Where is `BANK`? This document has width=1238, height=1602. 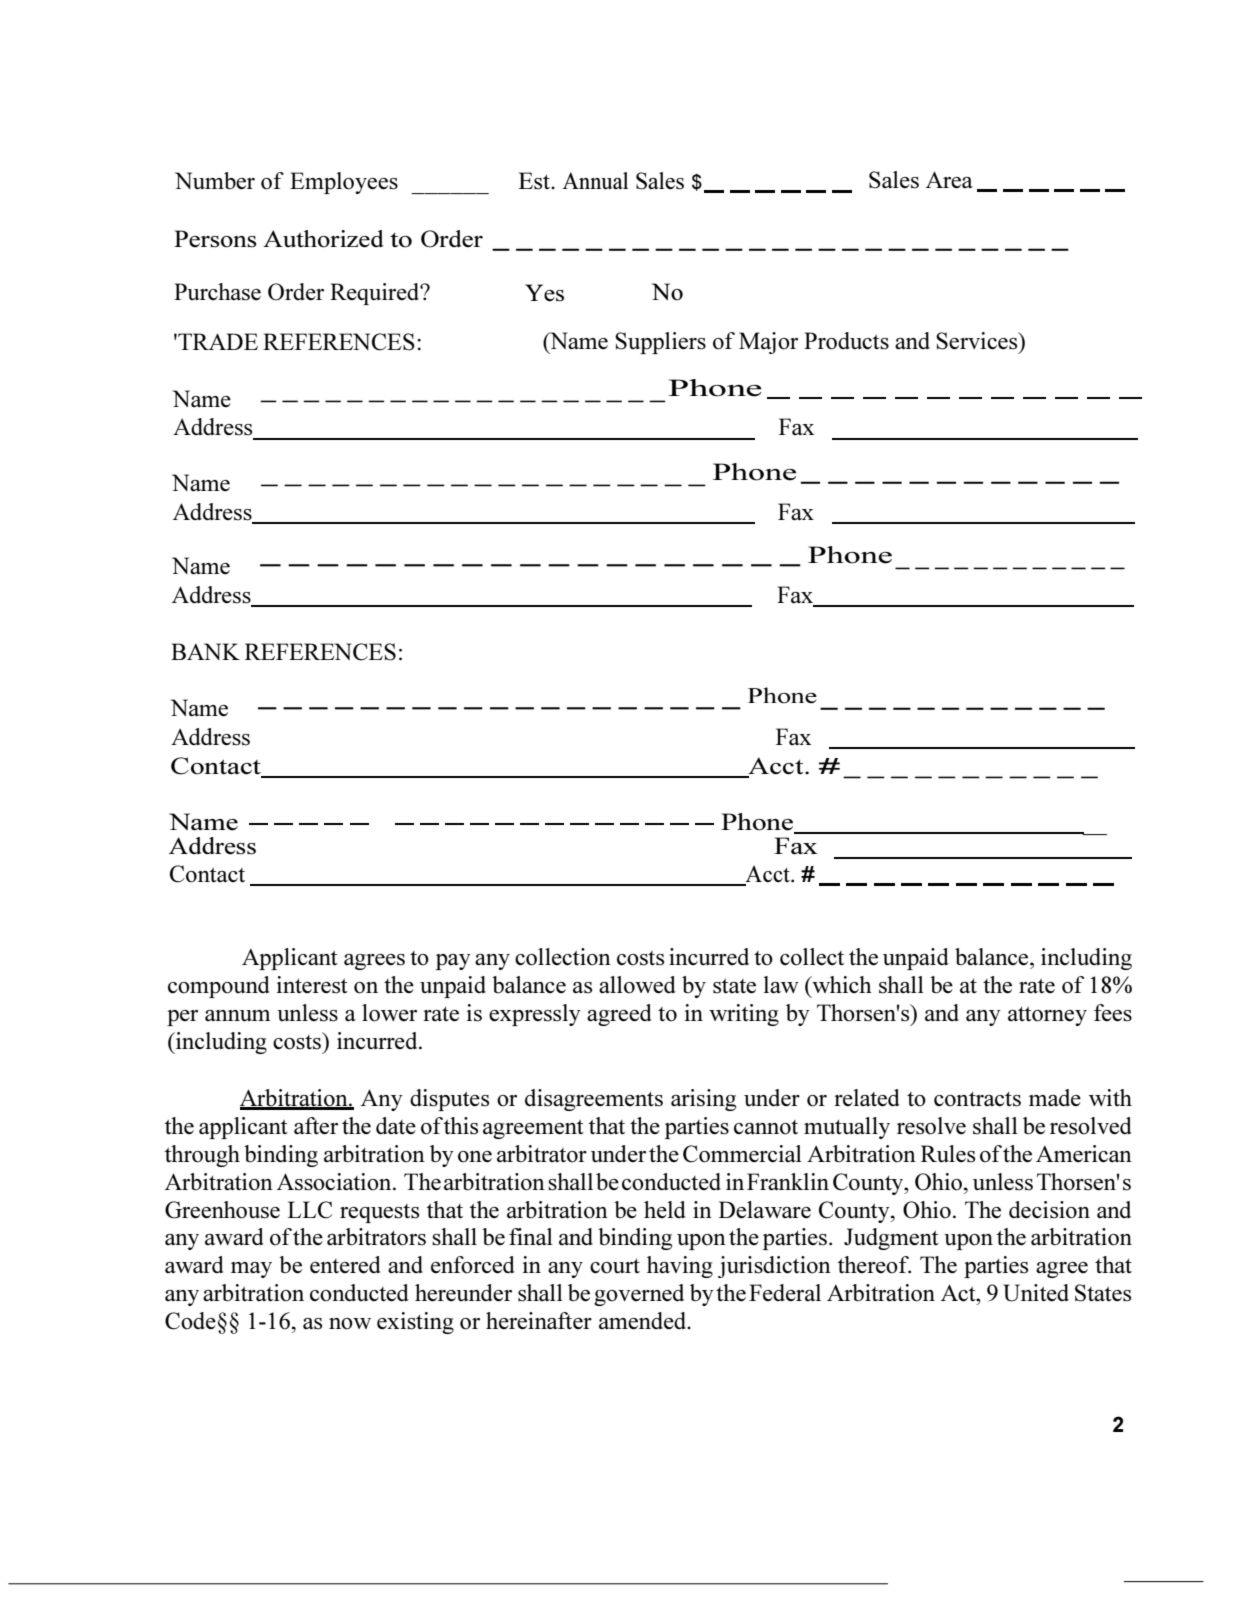
BANK is located at coordinates (205, 651).
